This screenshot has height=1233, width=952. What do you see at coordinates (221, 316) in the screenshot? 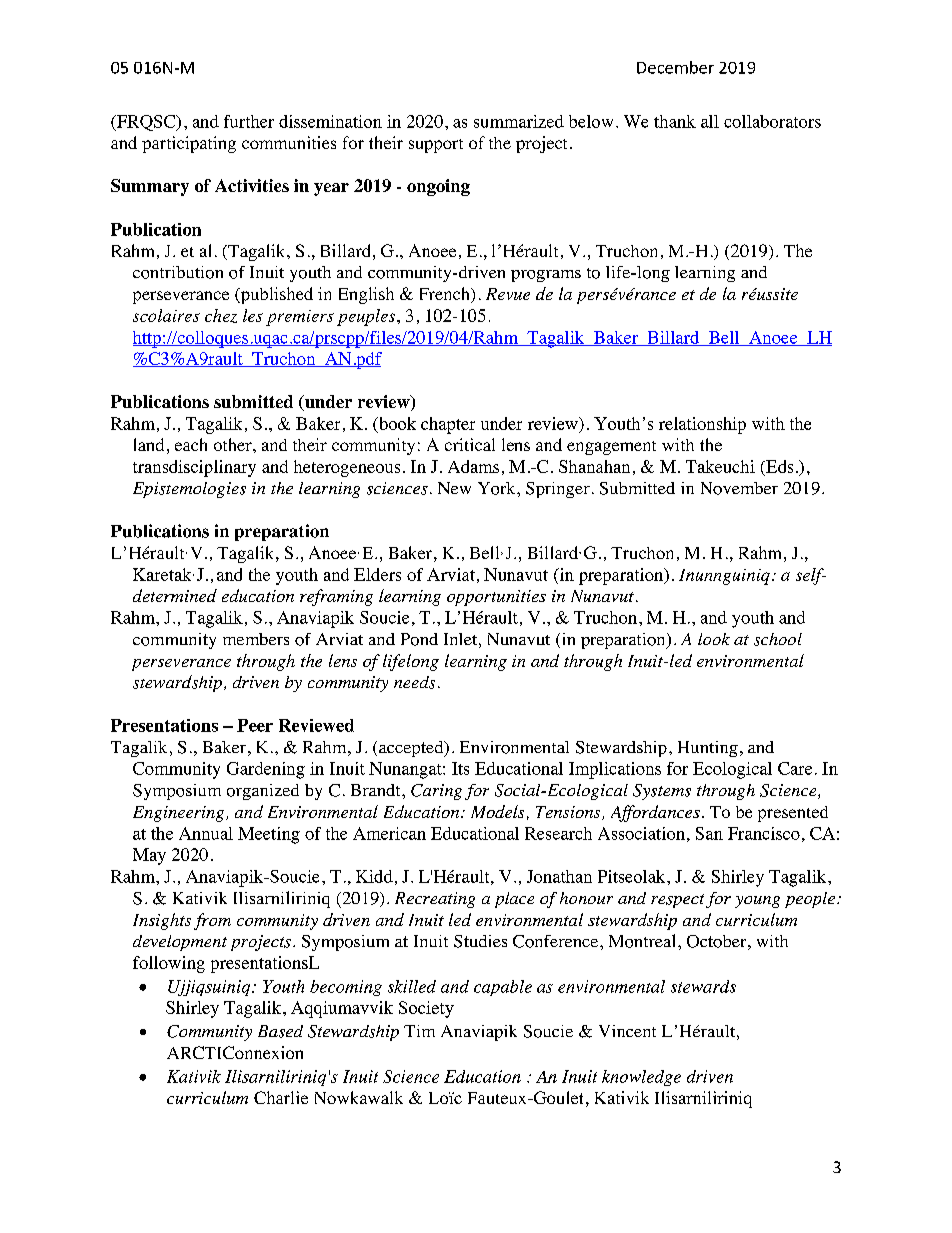
I see `chez` at bounding box center [221, 316].
